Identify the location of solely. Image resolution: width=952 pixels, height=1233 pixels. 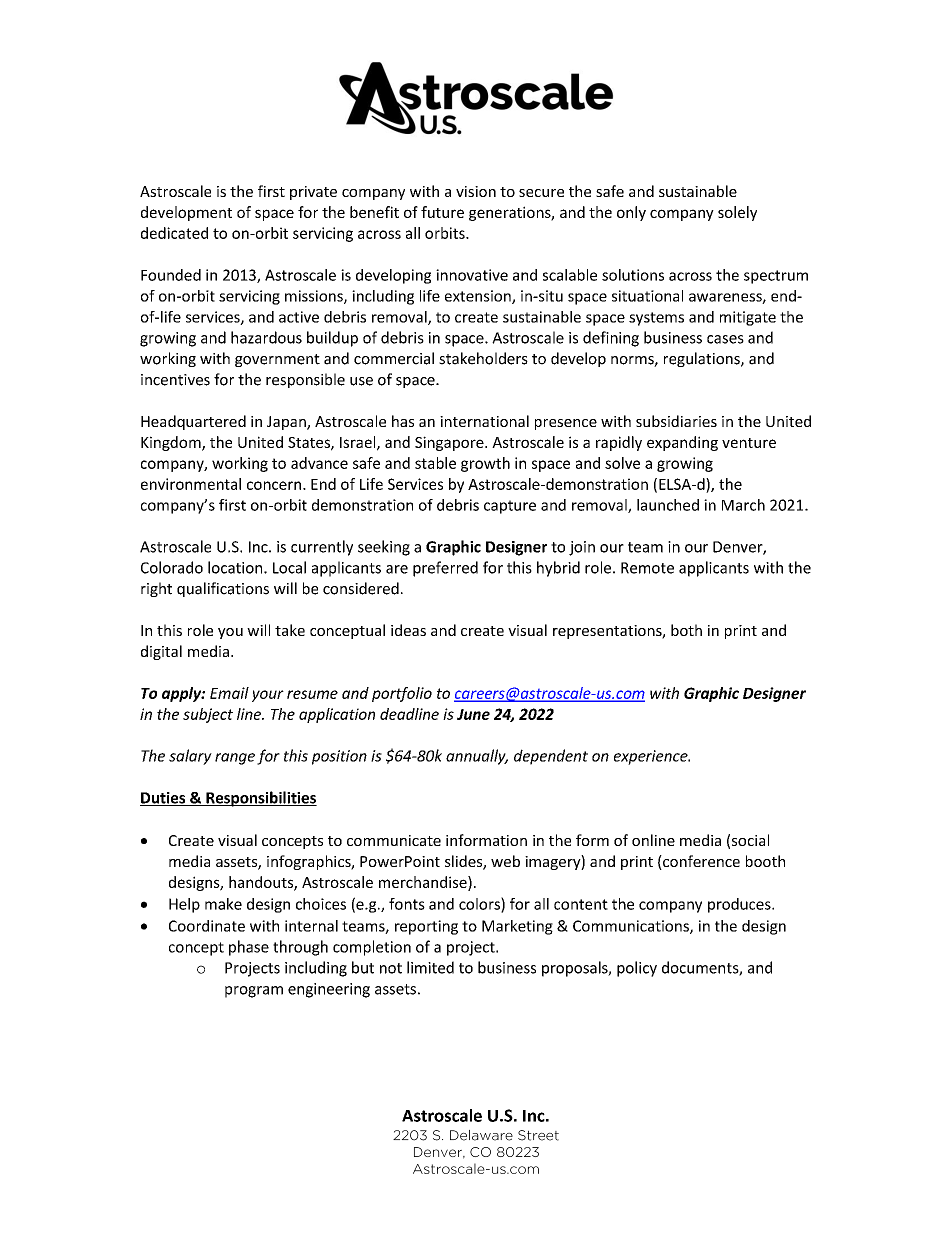
(737, 213).
